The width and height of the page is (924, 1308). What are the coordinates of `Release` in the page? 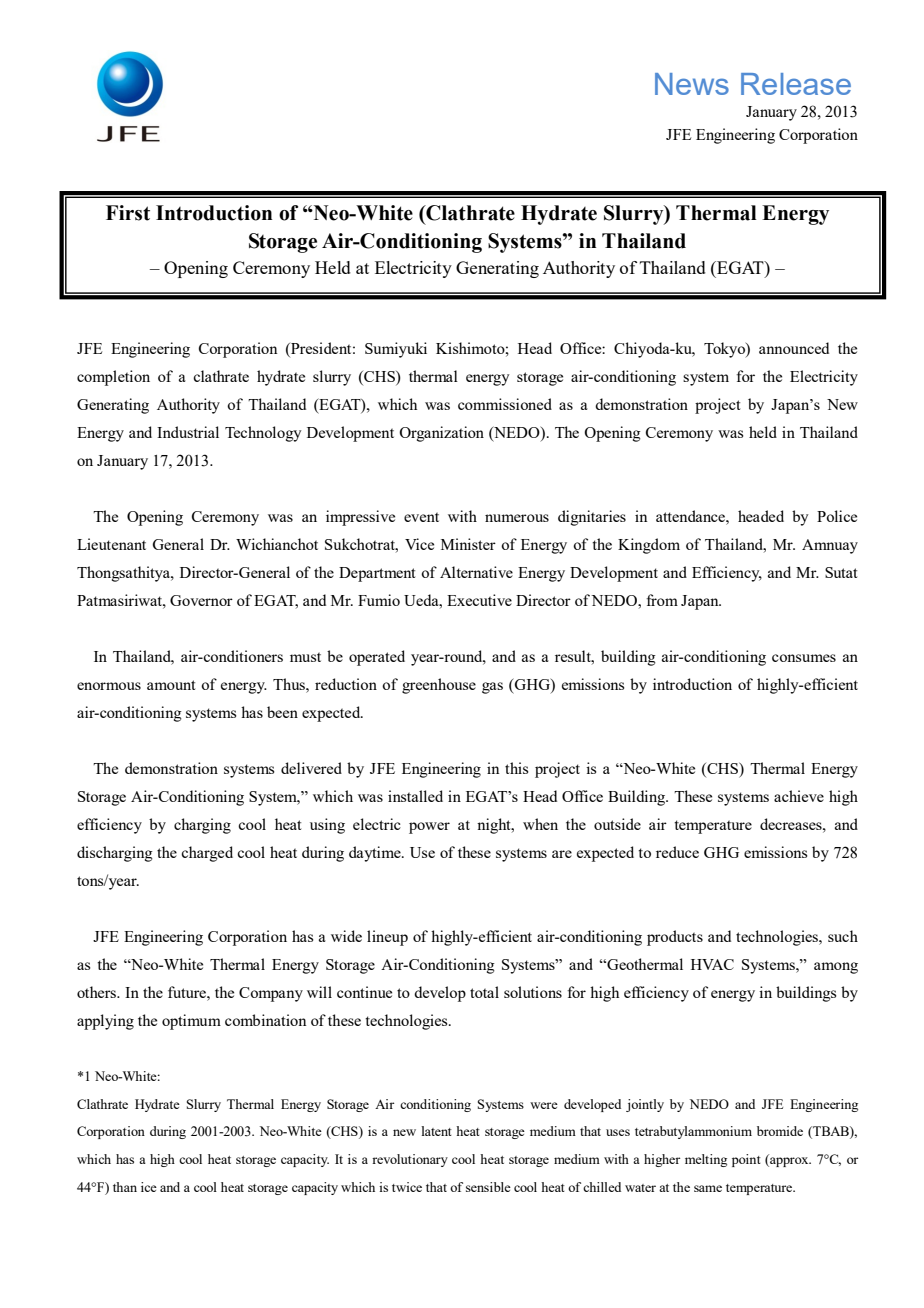 It's located at (796, 84).
